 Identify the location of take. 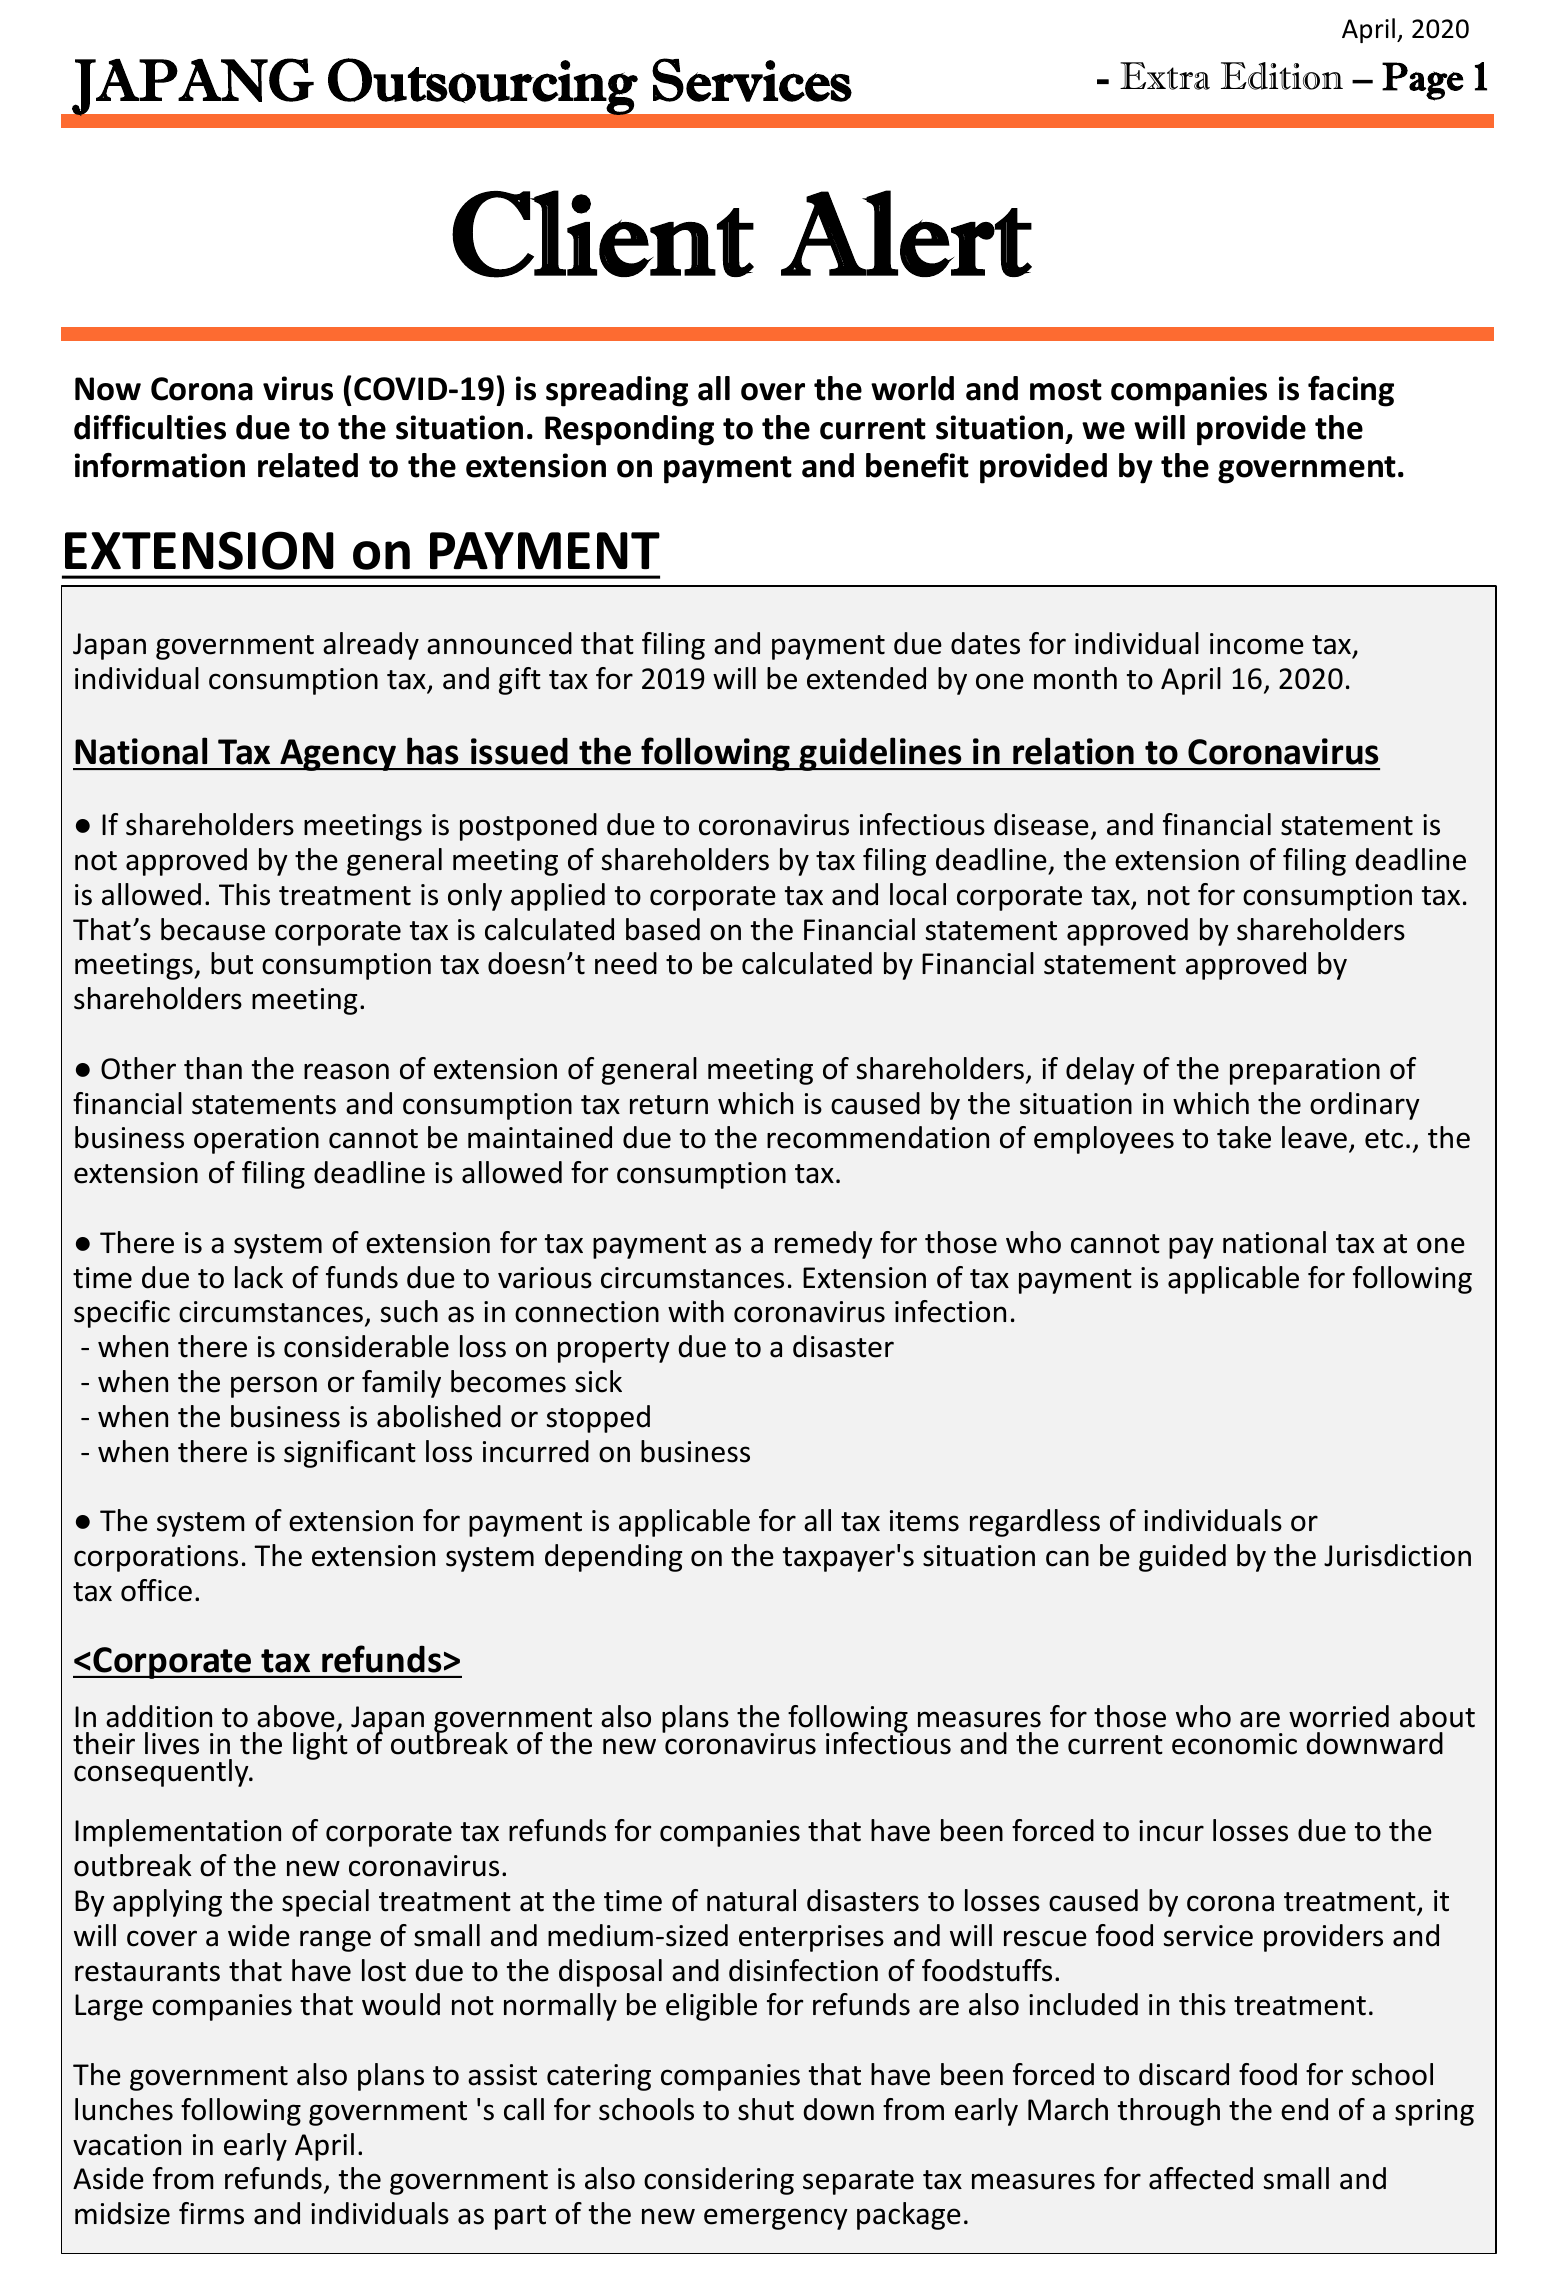
(1244, 1137).
